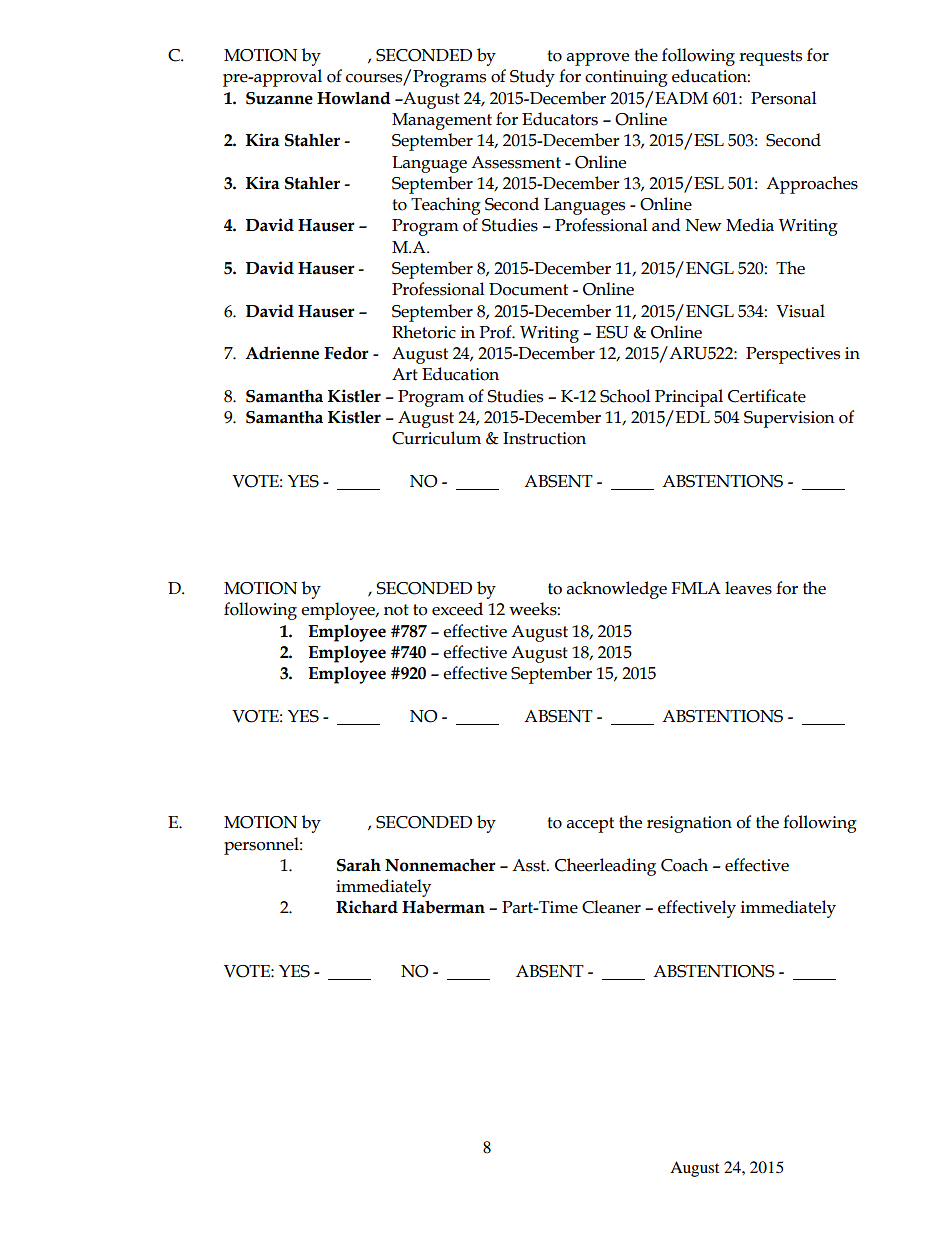 This document has width=952, height=1233. Describe the element at coordinates (359, 865) in the document. I see `Sarah` at that location.
